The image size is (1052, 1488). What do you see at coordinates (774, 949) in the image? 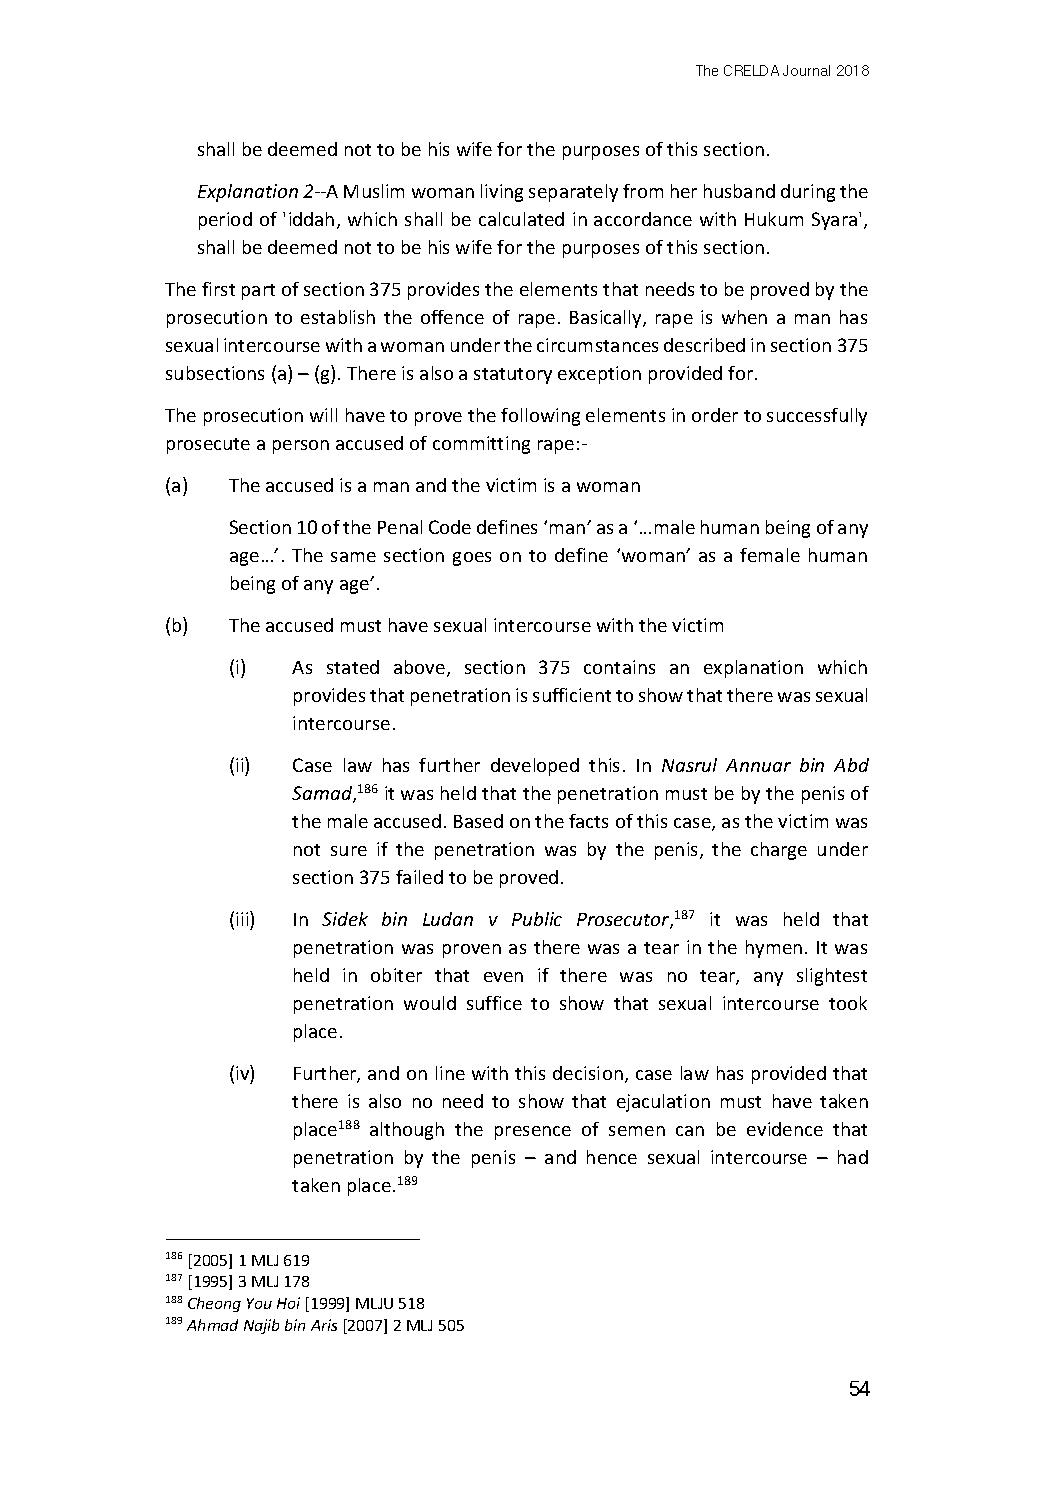
I see `hymen` at bounding box center [774, 949].
